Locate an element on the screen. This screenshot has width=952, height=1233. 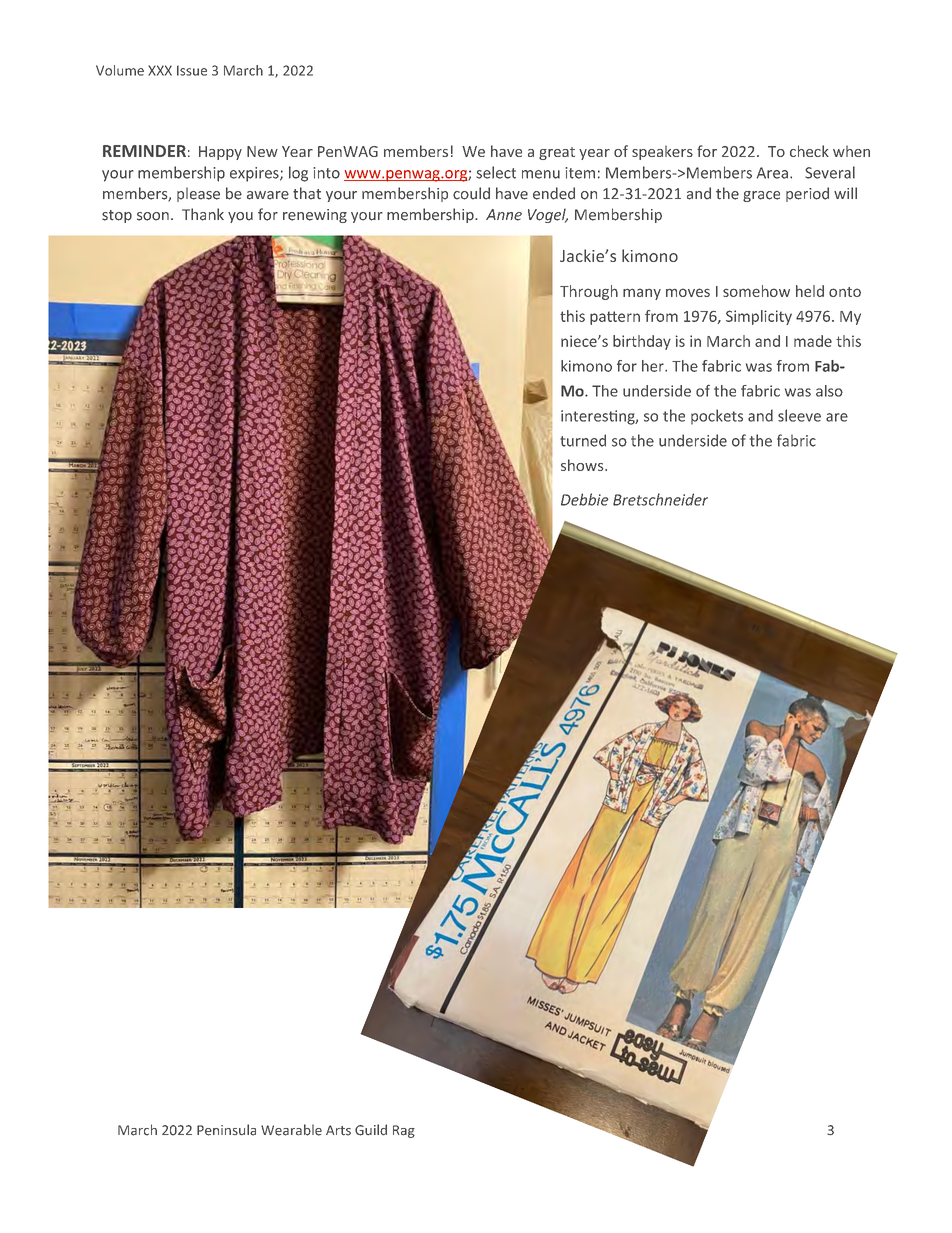
select is located at coordinates (496, 172).
